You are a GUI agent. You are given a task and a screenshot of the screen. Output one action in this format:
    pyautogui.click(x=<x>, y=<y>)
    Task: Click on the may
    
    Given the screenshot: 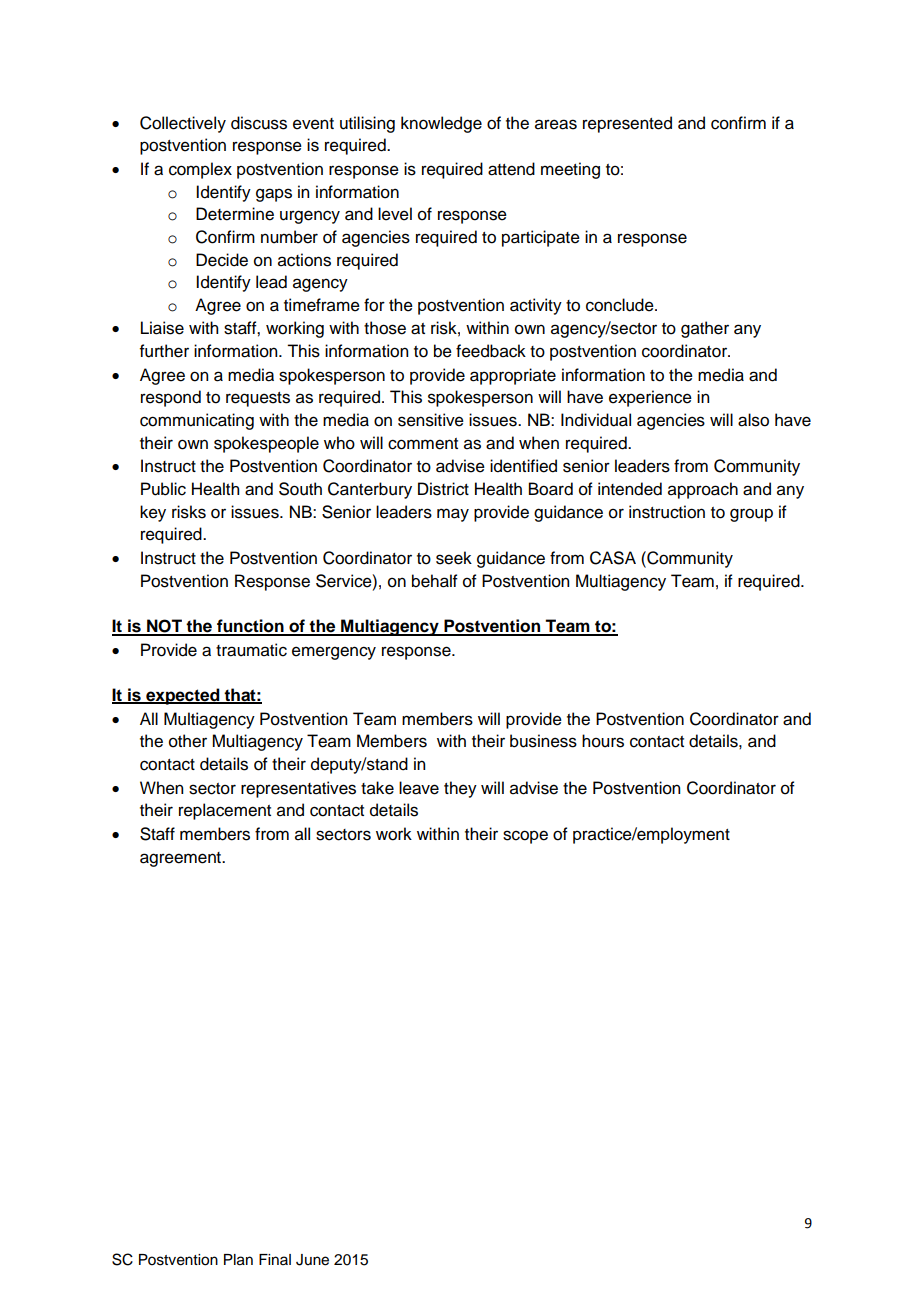 What is the action you would take?
    pyautogui.click(x=453, y=515)
